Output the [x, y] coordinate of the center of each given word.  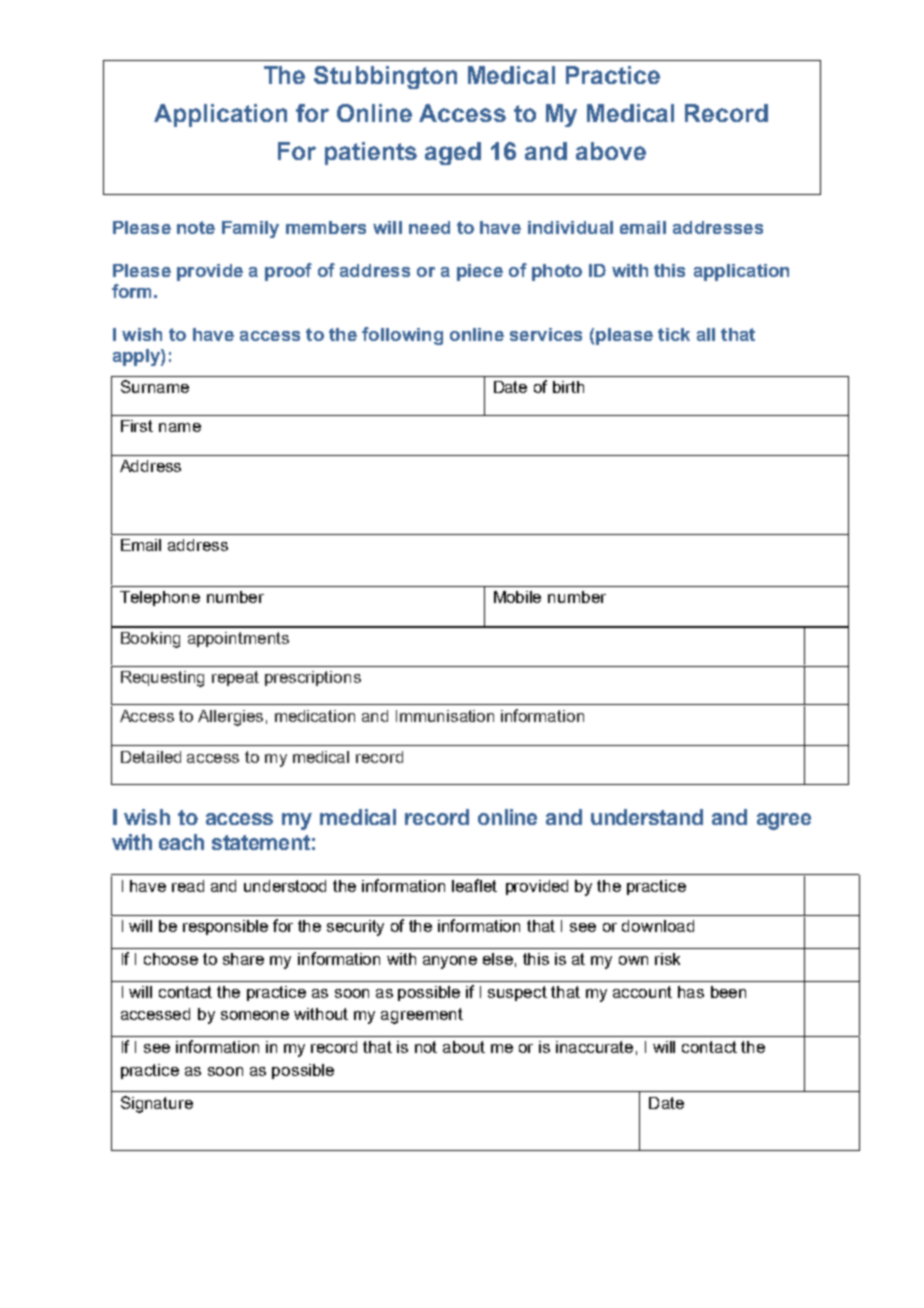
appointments [238, 639]
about [464, 1047]
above [611, 151]
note [196, 227]
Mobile [517, 597]
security [355, 928]
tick [674, 334]
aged [453, 153]
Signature [157, 1104]
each [181, 842]
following [402, 336]
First [137, 426]
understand [647, 817]
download [658, 926]
